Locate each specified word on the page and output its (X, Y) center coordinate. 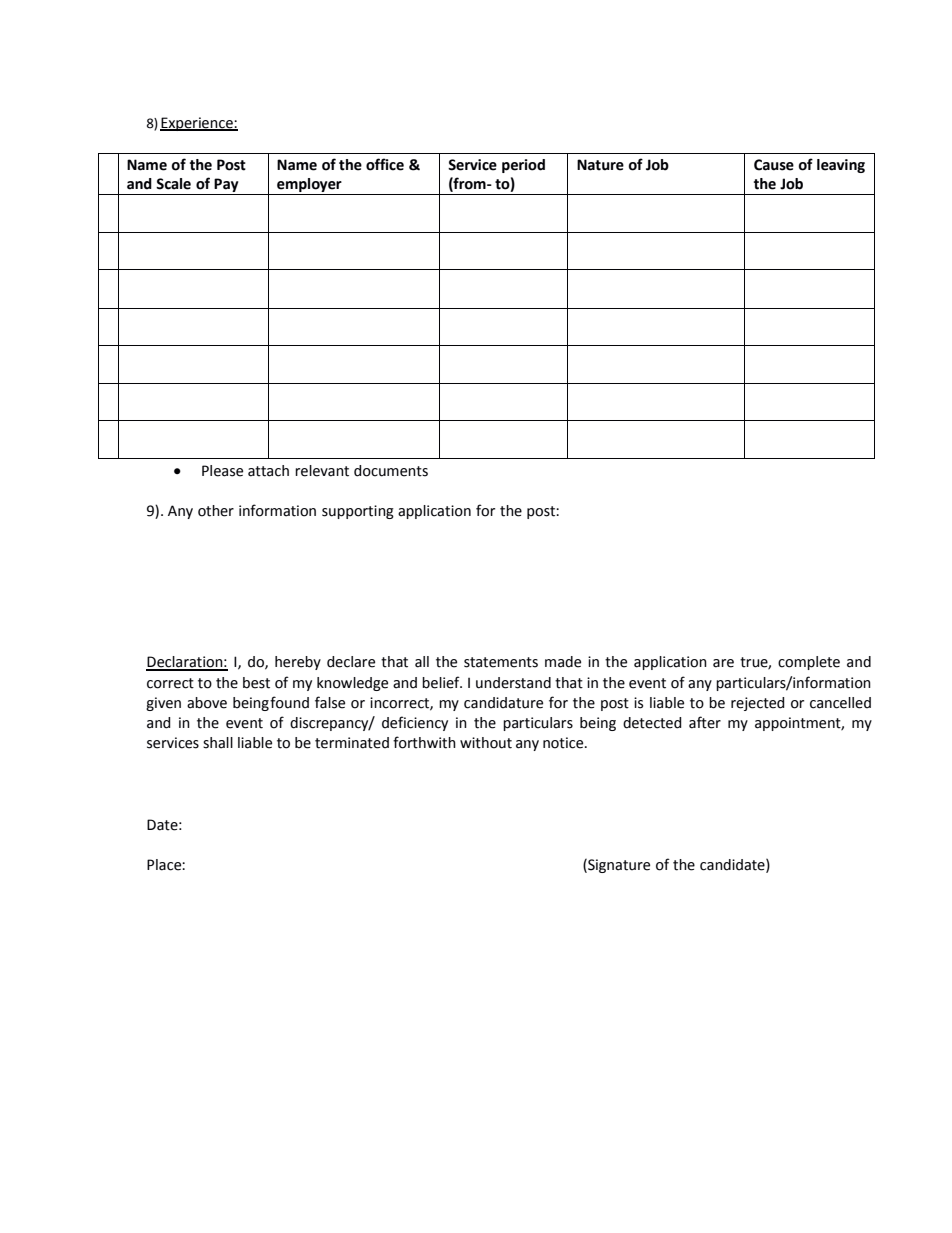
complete (809, 663)
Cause (774, 165)
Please (222, 471)
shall (218, 743)
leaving (841, 166)
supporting (358, 512)
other (216, 511)
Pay (226, 185)
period (523, 166)
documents (391, 471)
